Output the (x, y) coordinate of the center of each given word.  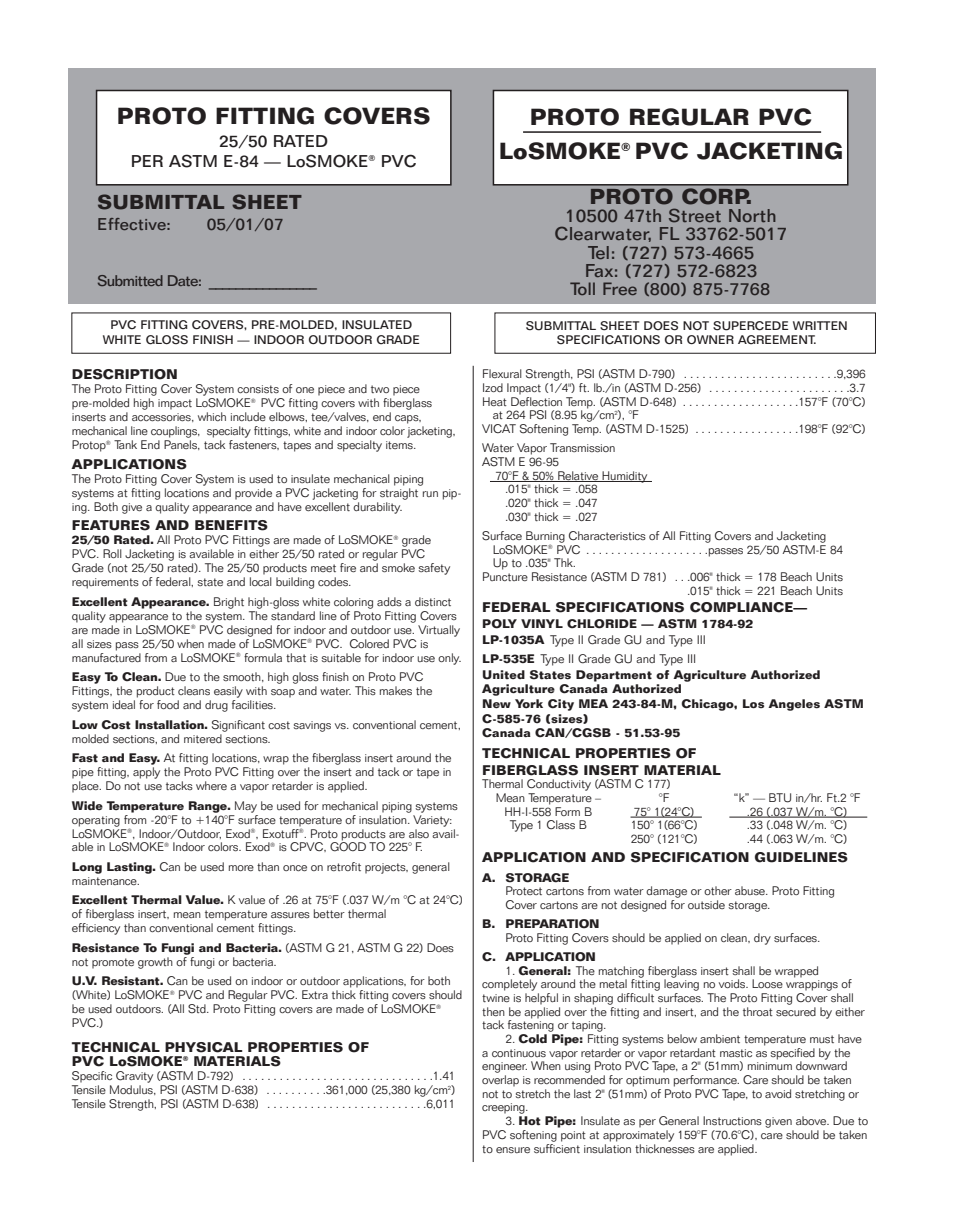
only (449, 659)
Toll (582, 288)
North (752, 216)
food (168, 704)
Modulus (132, 1090)
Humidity (625, 477)
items (400, 445)
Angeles (794, 705)
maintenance (105, 881)
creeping (504, 1110)
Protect (524, 890)
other (718, 890)
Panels (181, 445)
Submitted (130, 280)
